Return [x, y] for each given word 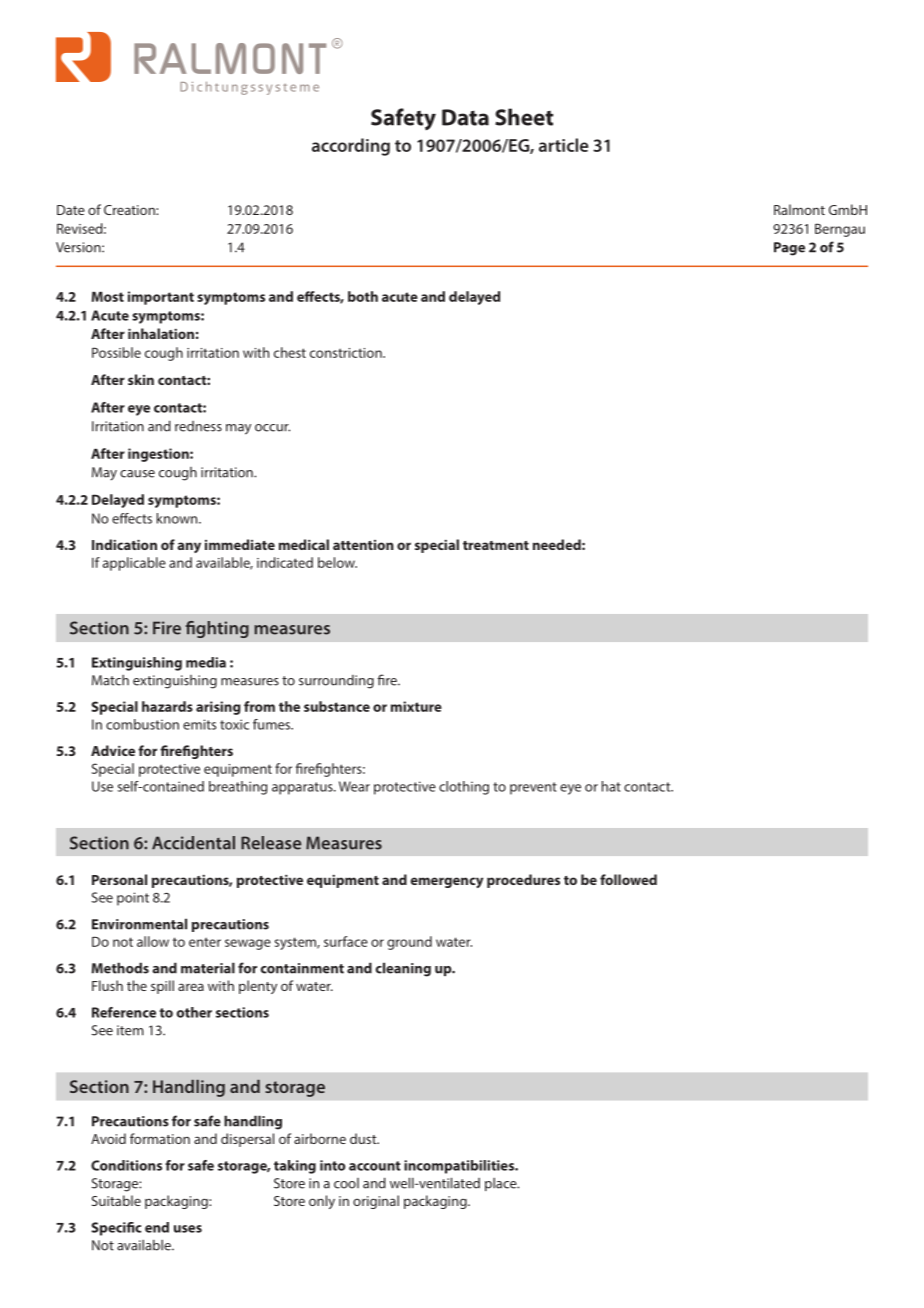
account [375, 1166]
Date [71, 210]
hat [611, 786]
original [376, 1202]
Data [465, 117]
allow [153, 941]
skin [141, 379]
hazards [167, 706]
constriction [347, 353]
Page [789, 249]
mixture [416, 706]
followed [628, 879]
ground [409, 943]
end [157, 1227]
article [563, 145]
